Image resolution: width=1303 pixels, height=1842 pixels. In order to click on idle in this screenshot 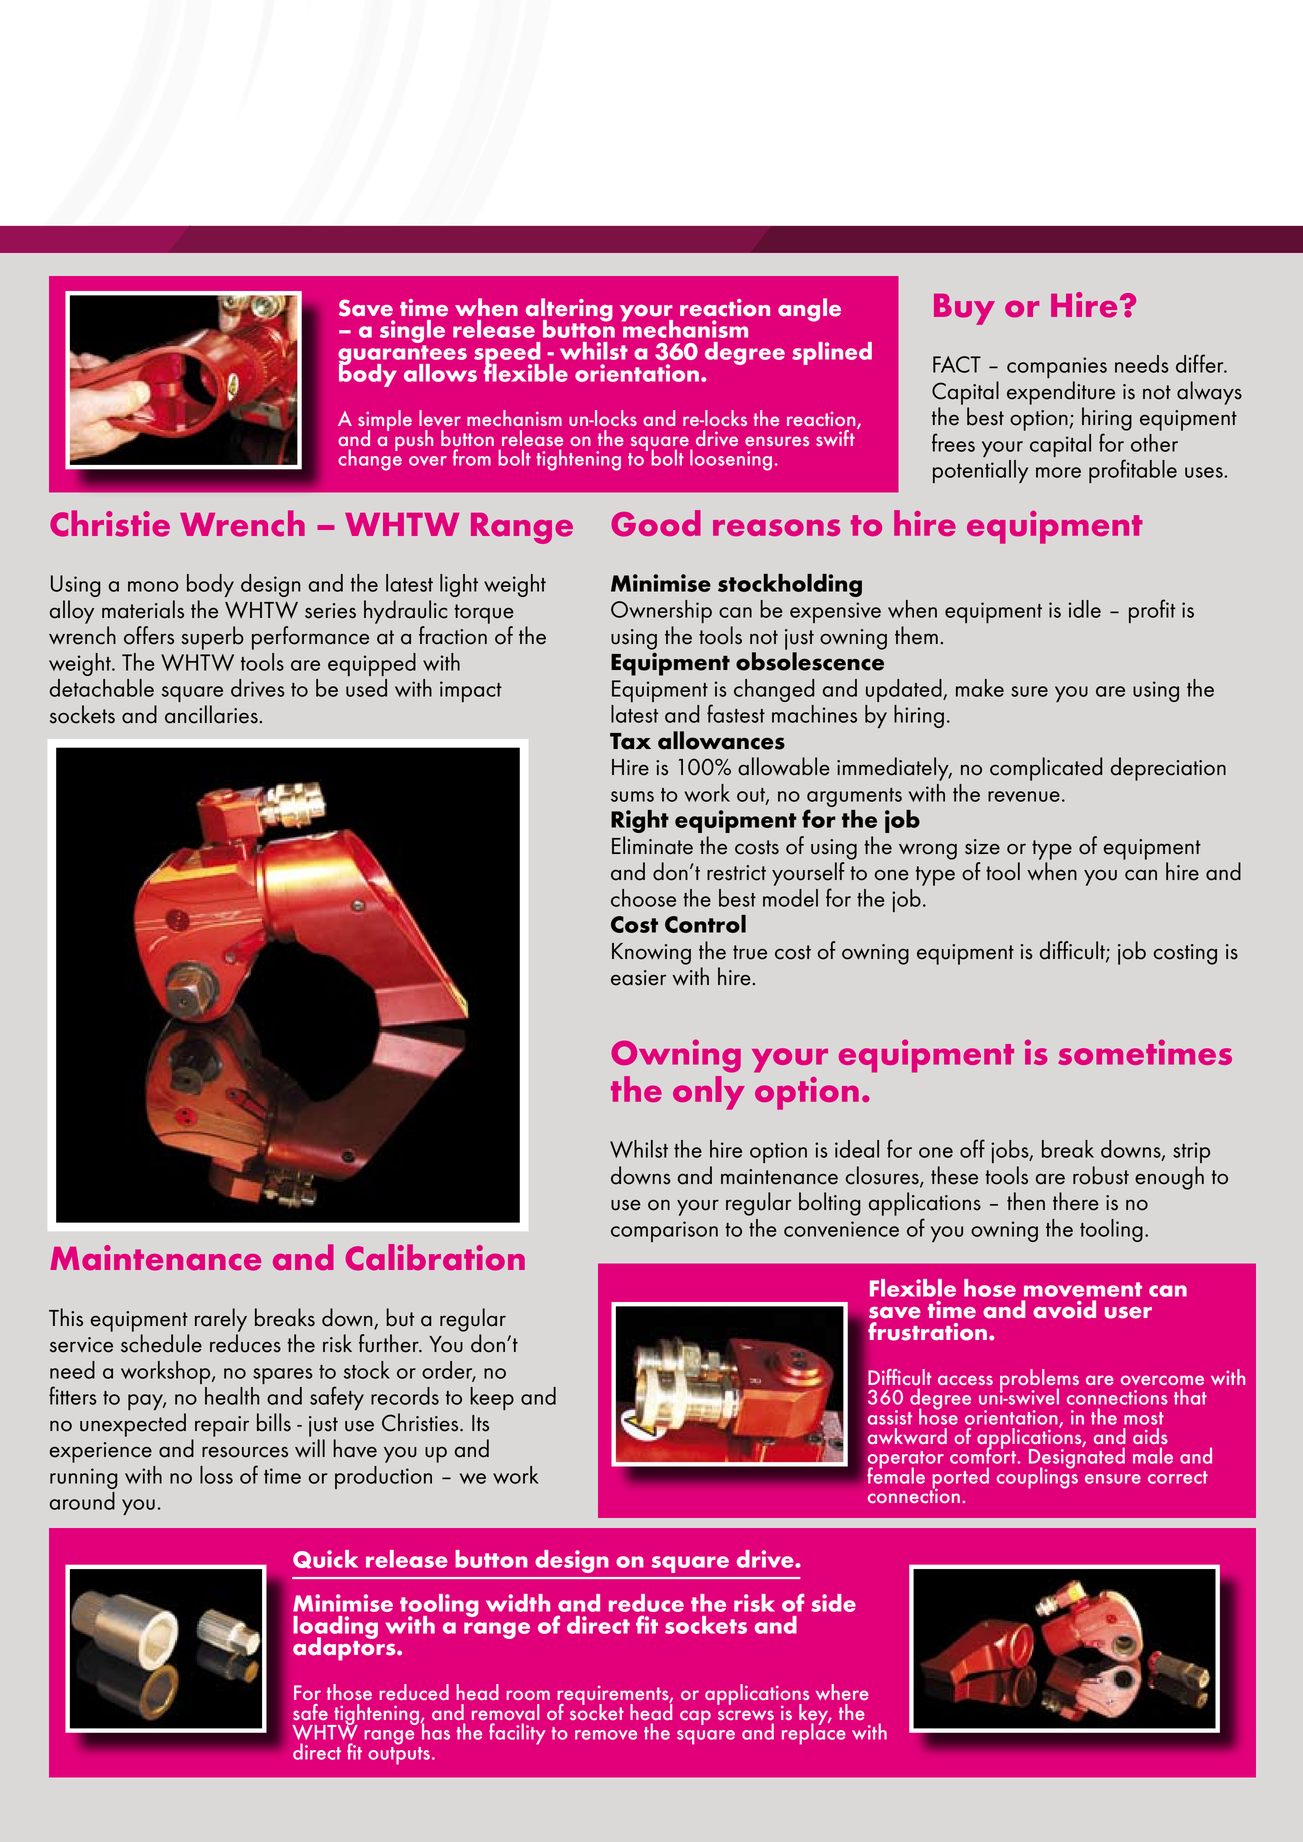, I will do `click(1085, 609)`.
